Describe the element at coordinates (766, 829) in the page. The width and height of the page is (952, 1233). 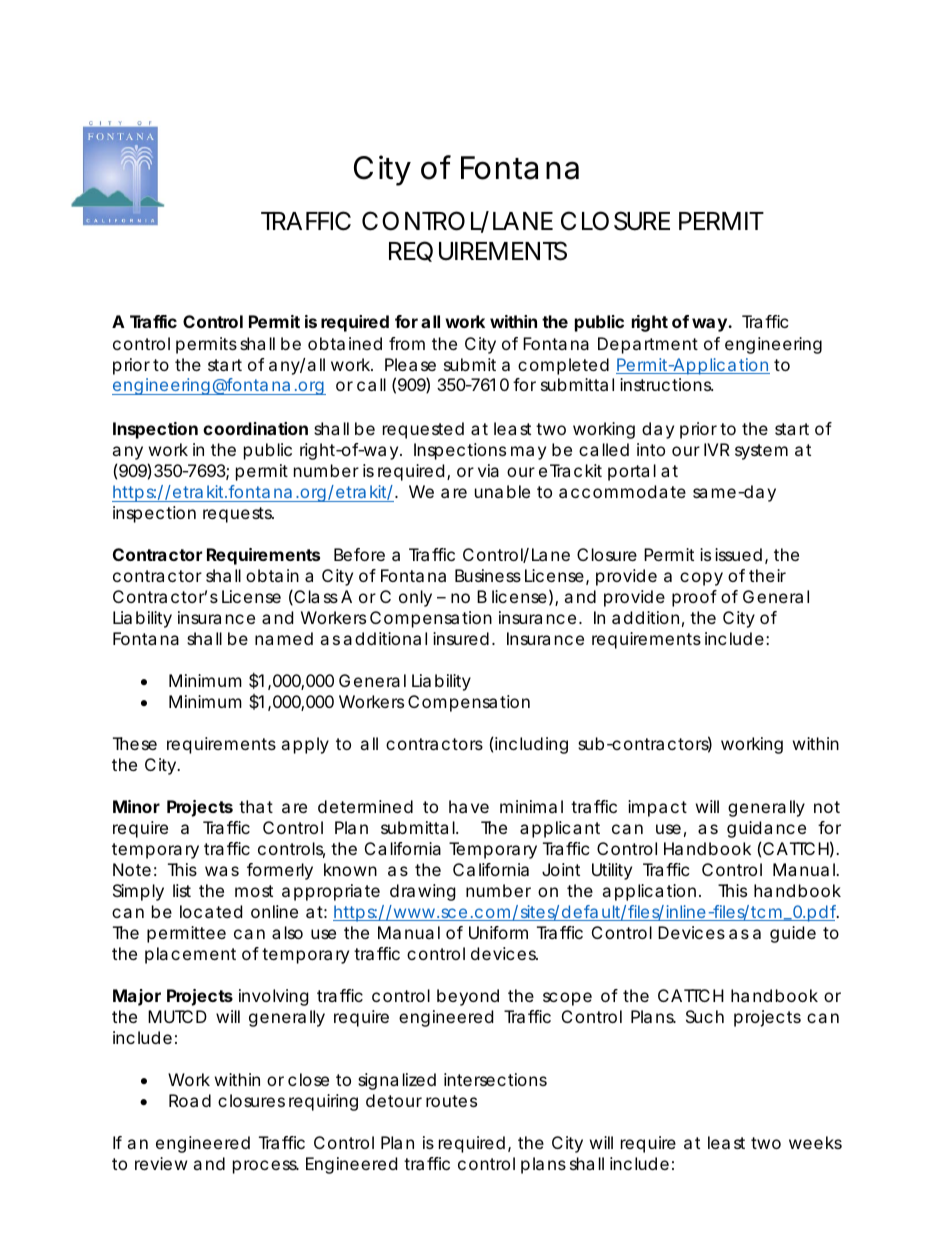
I see `guidance` at that location.
